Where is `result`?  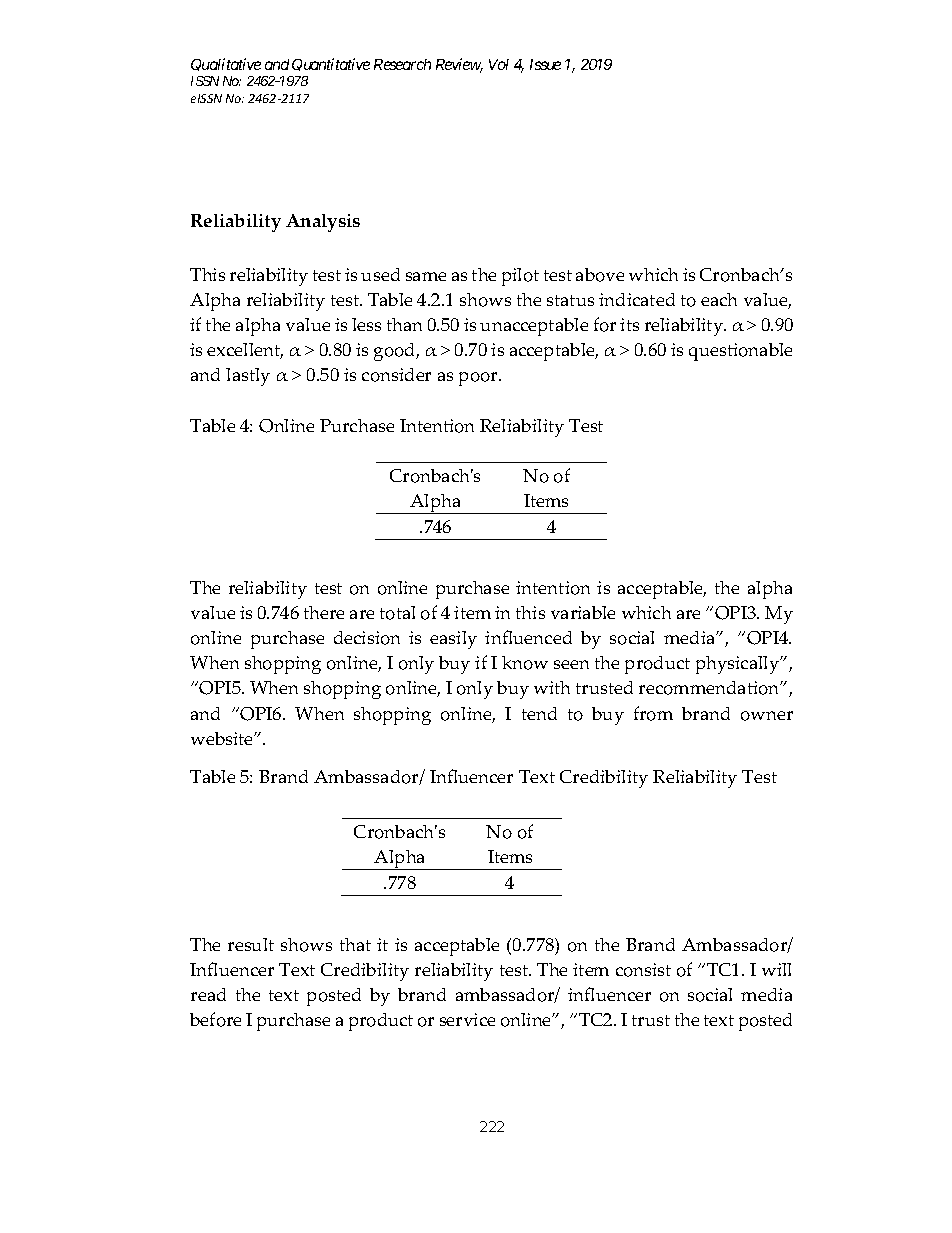
result is located at coordinates (251, 944).
